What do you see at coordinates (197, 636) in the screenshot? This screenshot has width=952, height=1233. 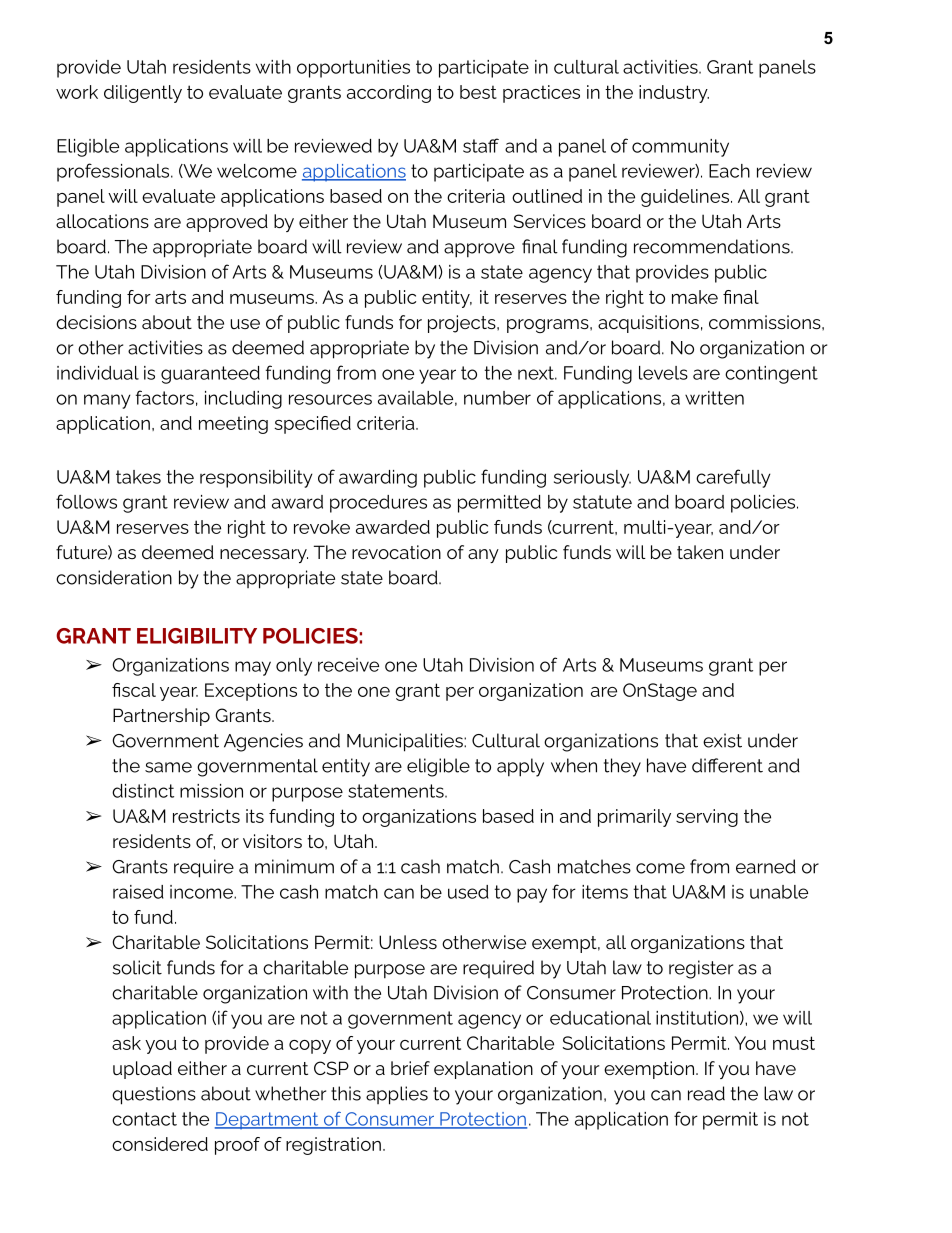 I see `ELIGIBILITY` at bounding box center [197, 636].
